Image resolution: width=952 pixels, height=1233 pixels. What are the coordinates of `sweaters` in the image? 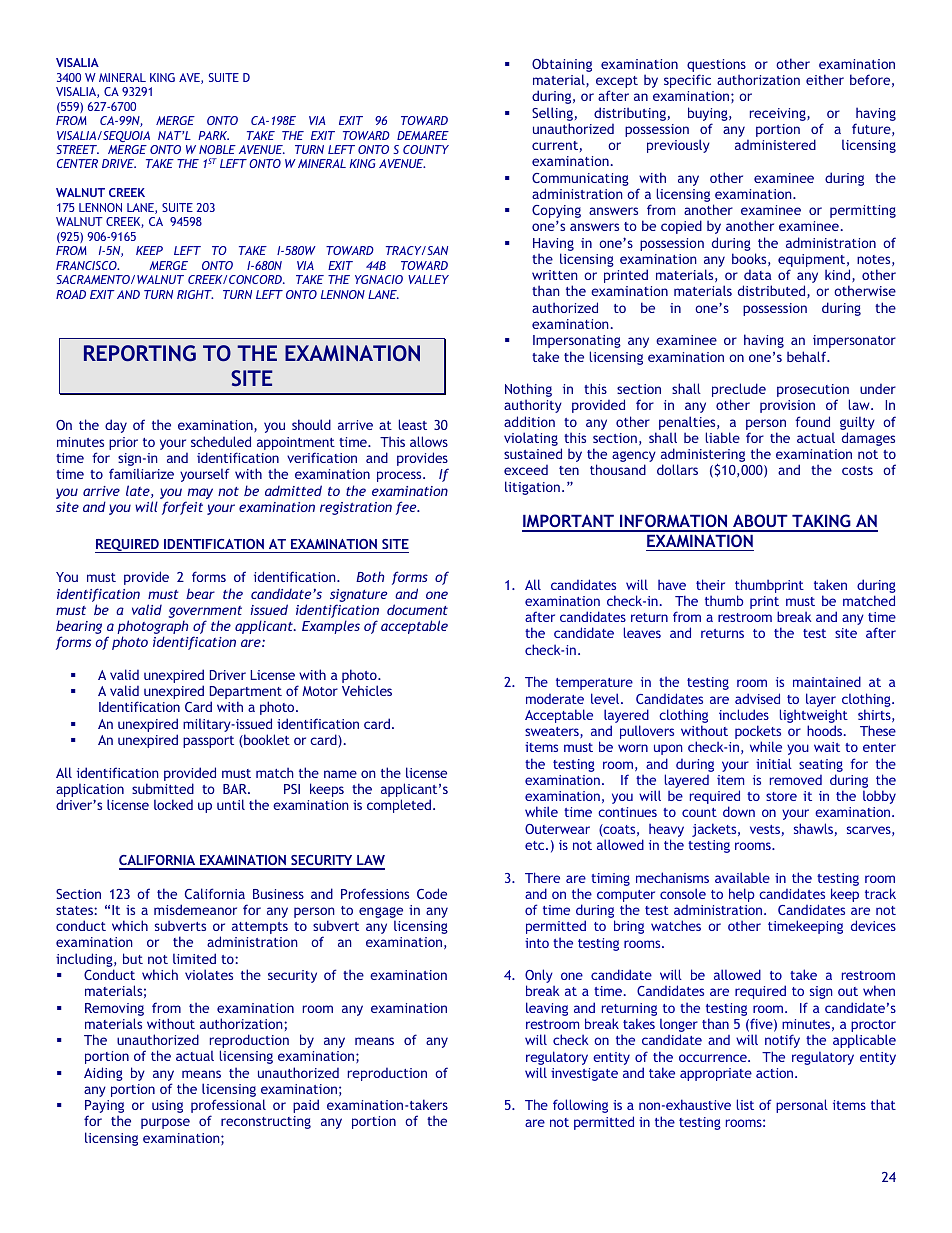 It's located at (553, 732).
